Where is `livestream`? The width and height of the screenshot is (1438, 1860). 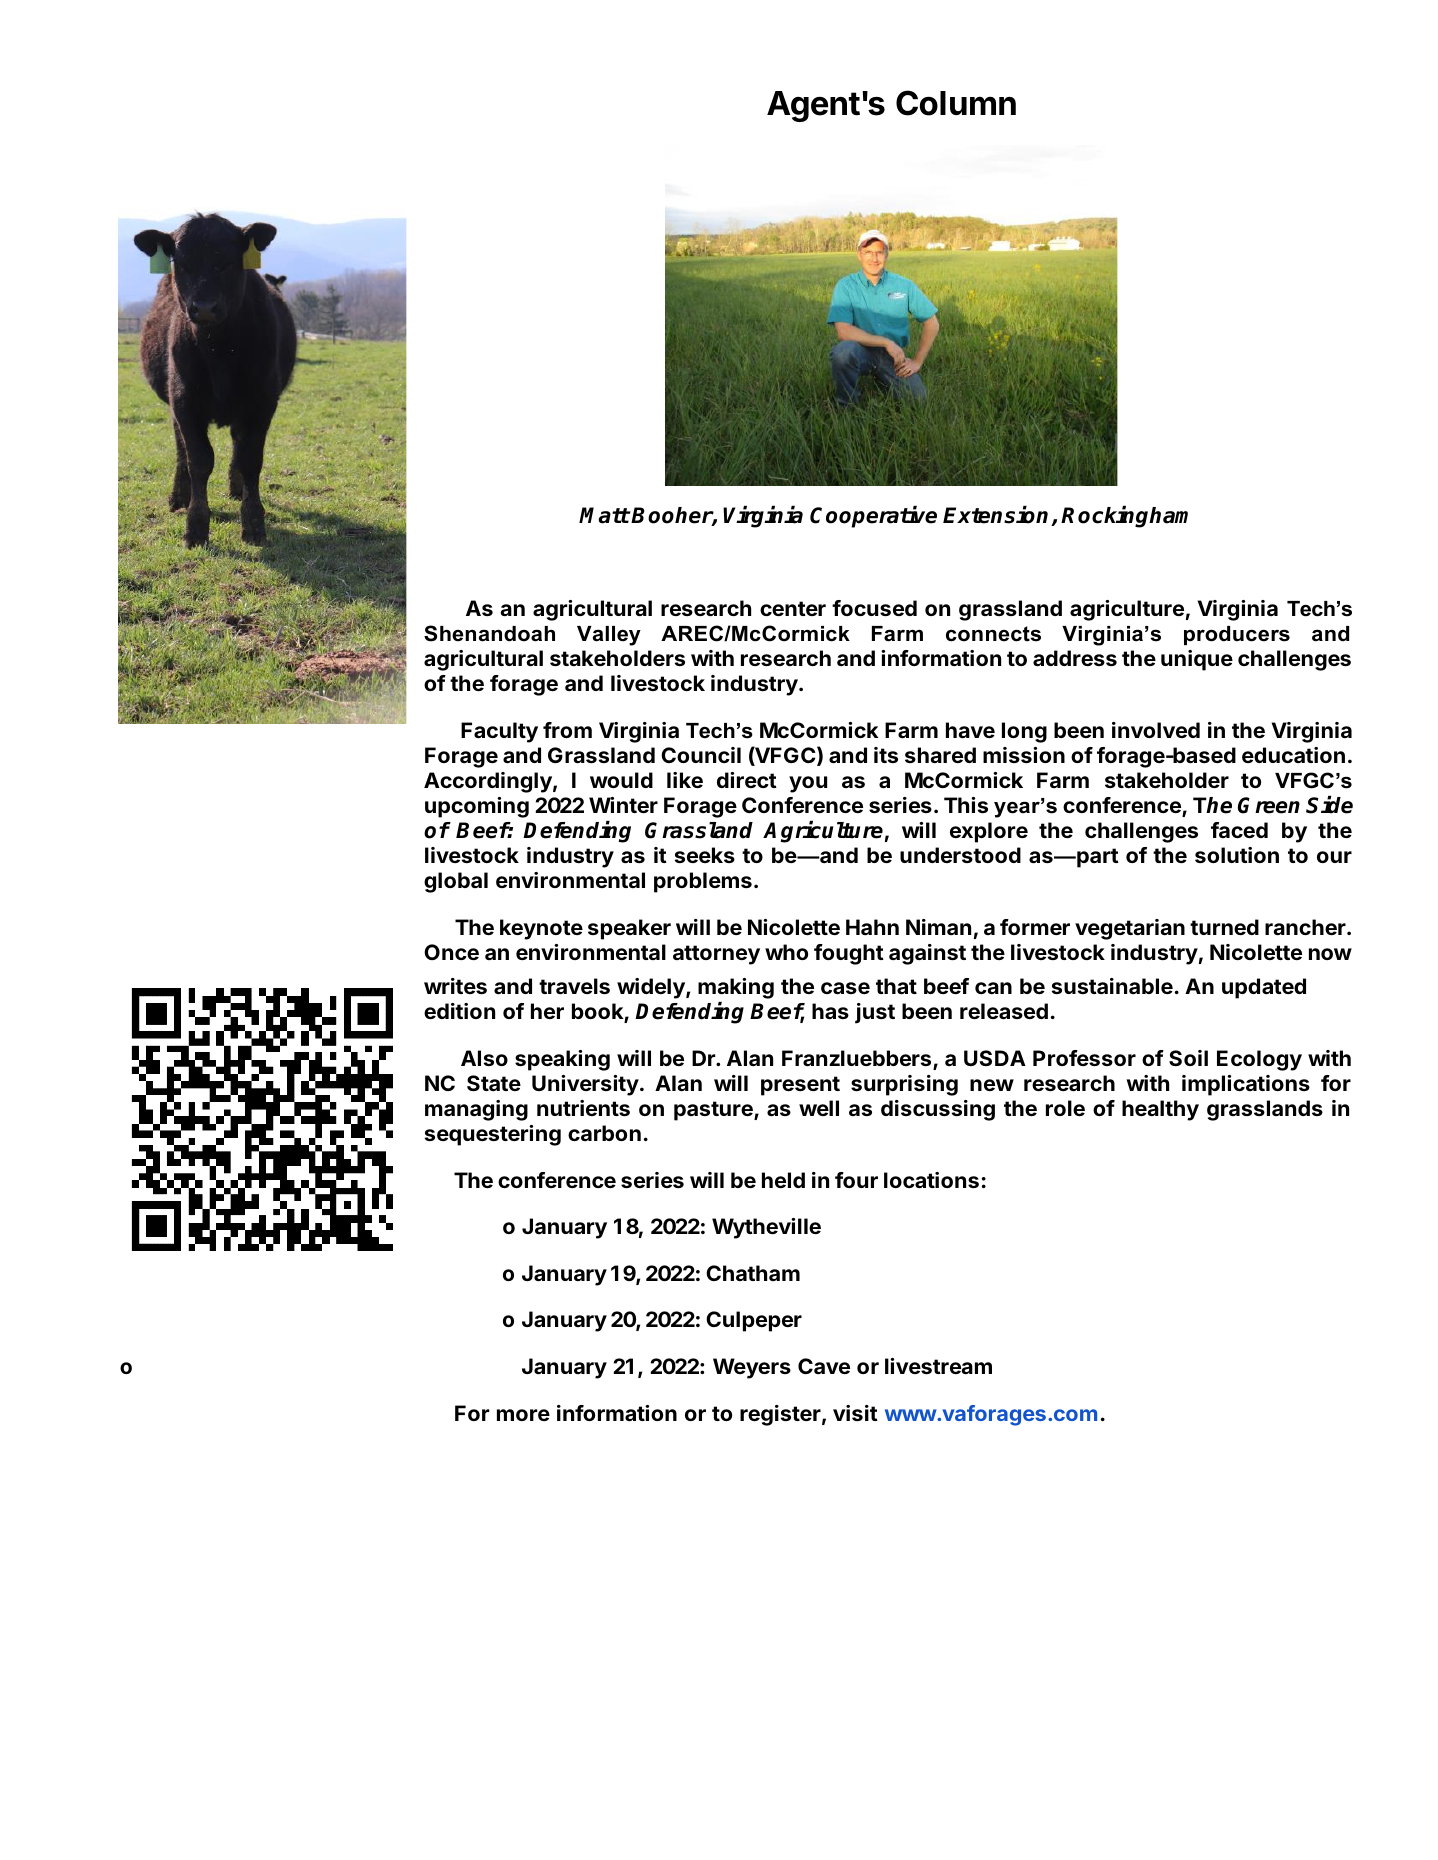
livestream is located at coordinates (938, 1366).
